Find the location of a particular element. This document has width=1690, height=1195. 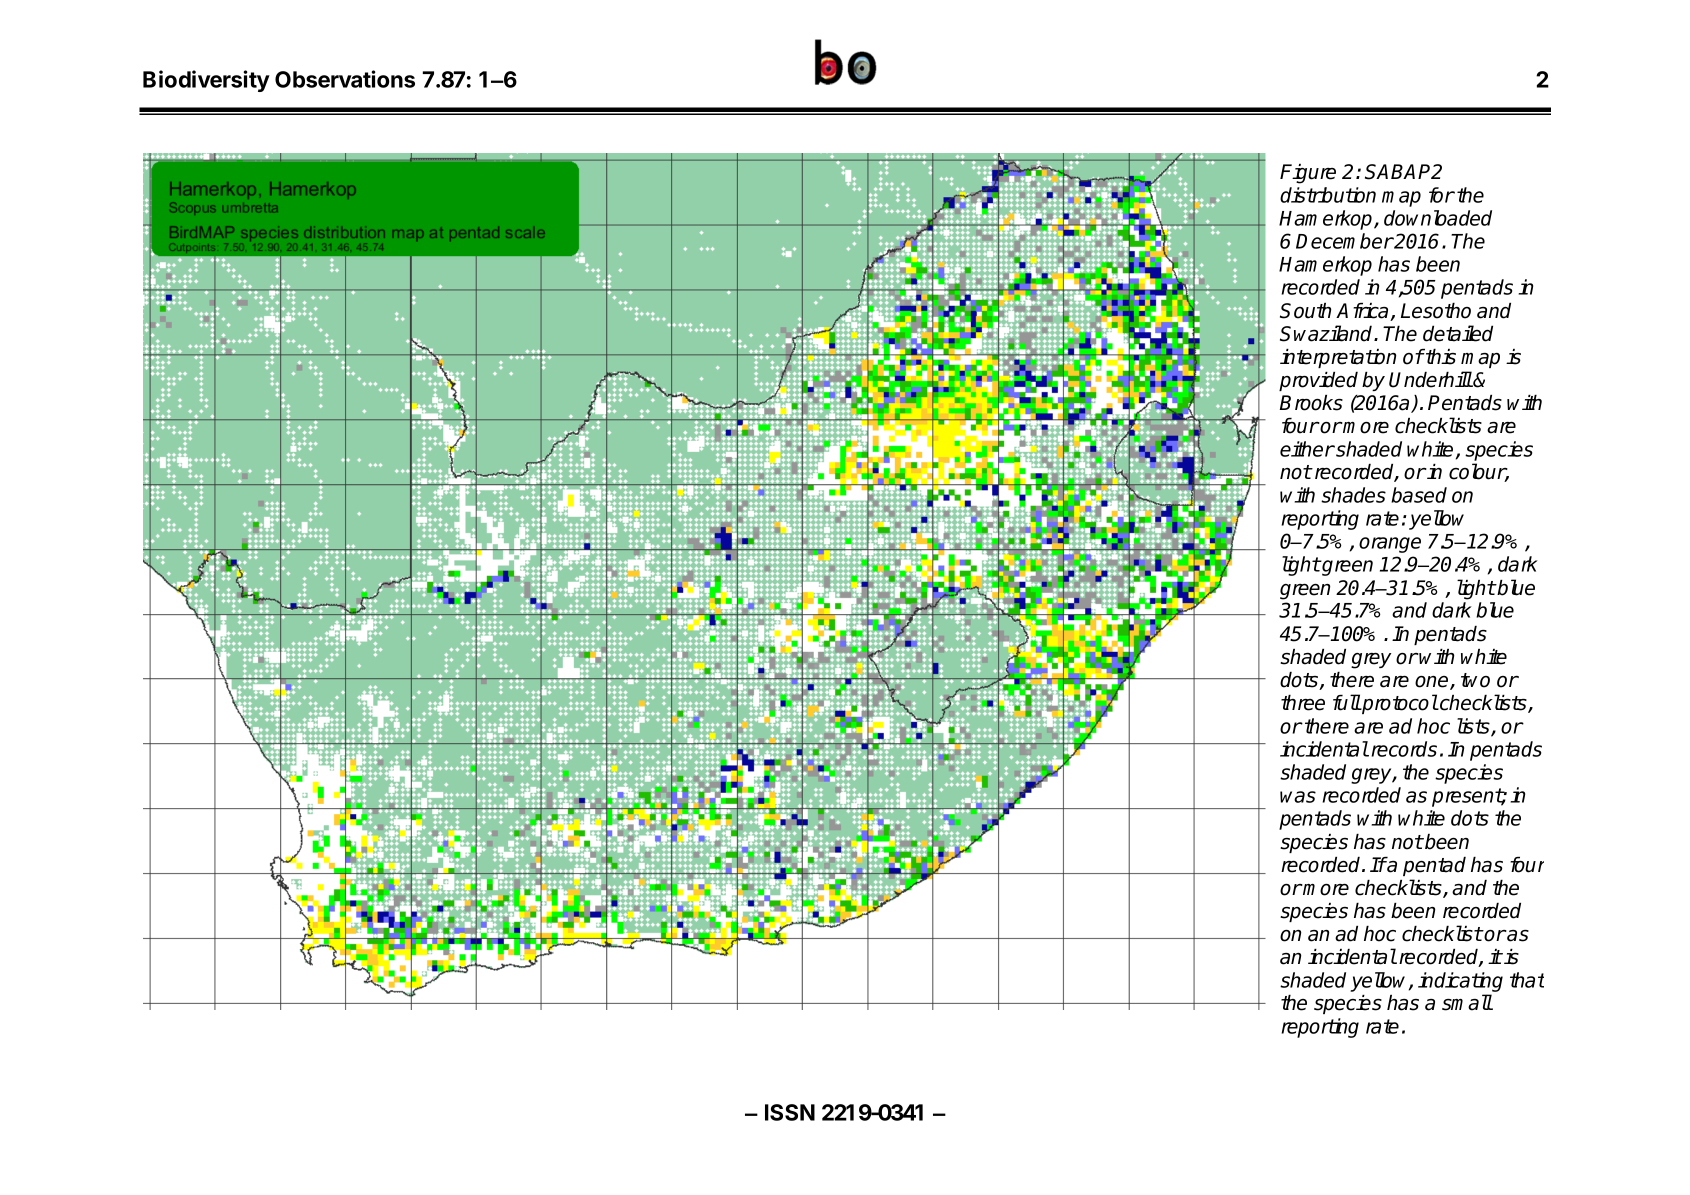

Figure is located at coordinates (1308, 174).
